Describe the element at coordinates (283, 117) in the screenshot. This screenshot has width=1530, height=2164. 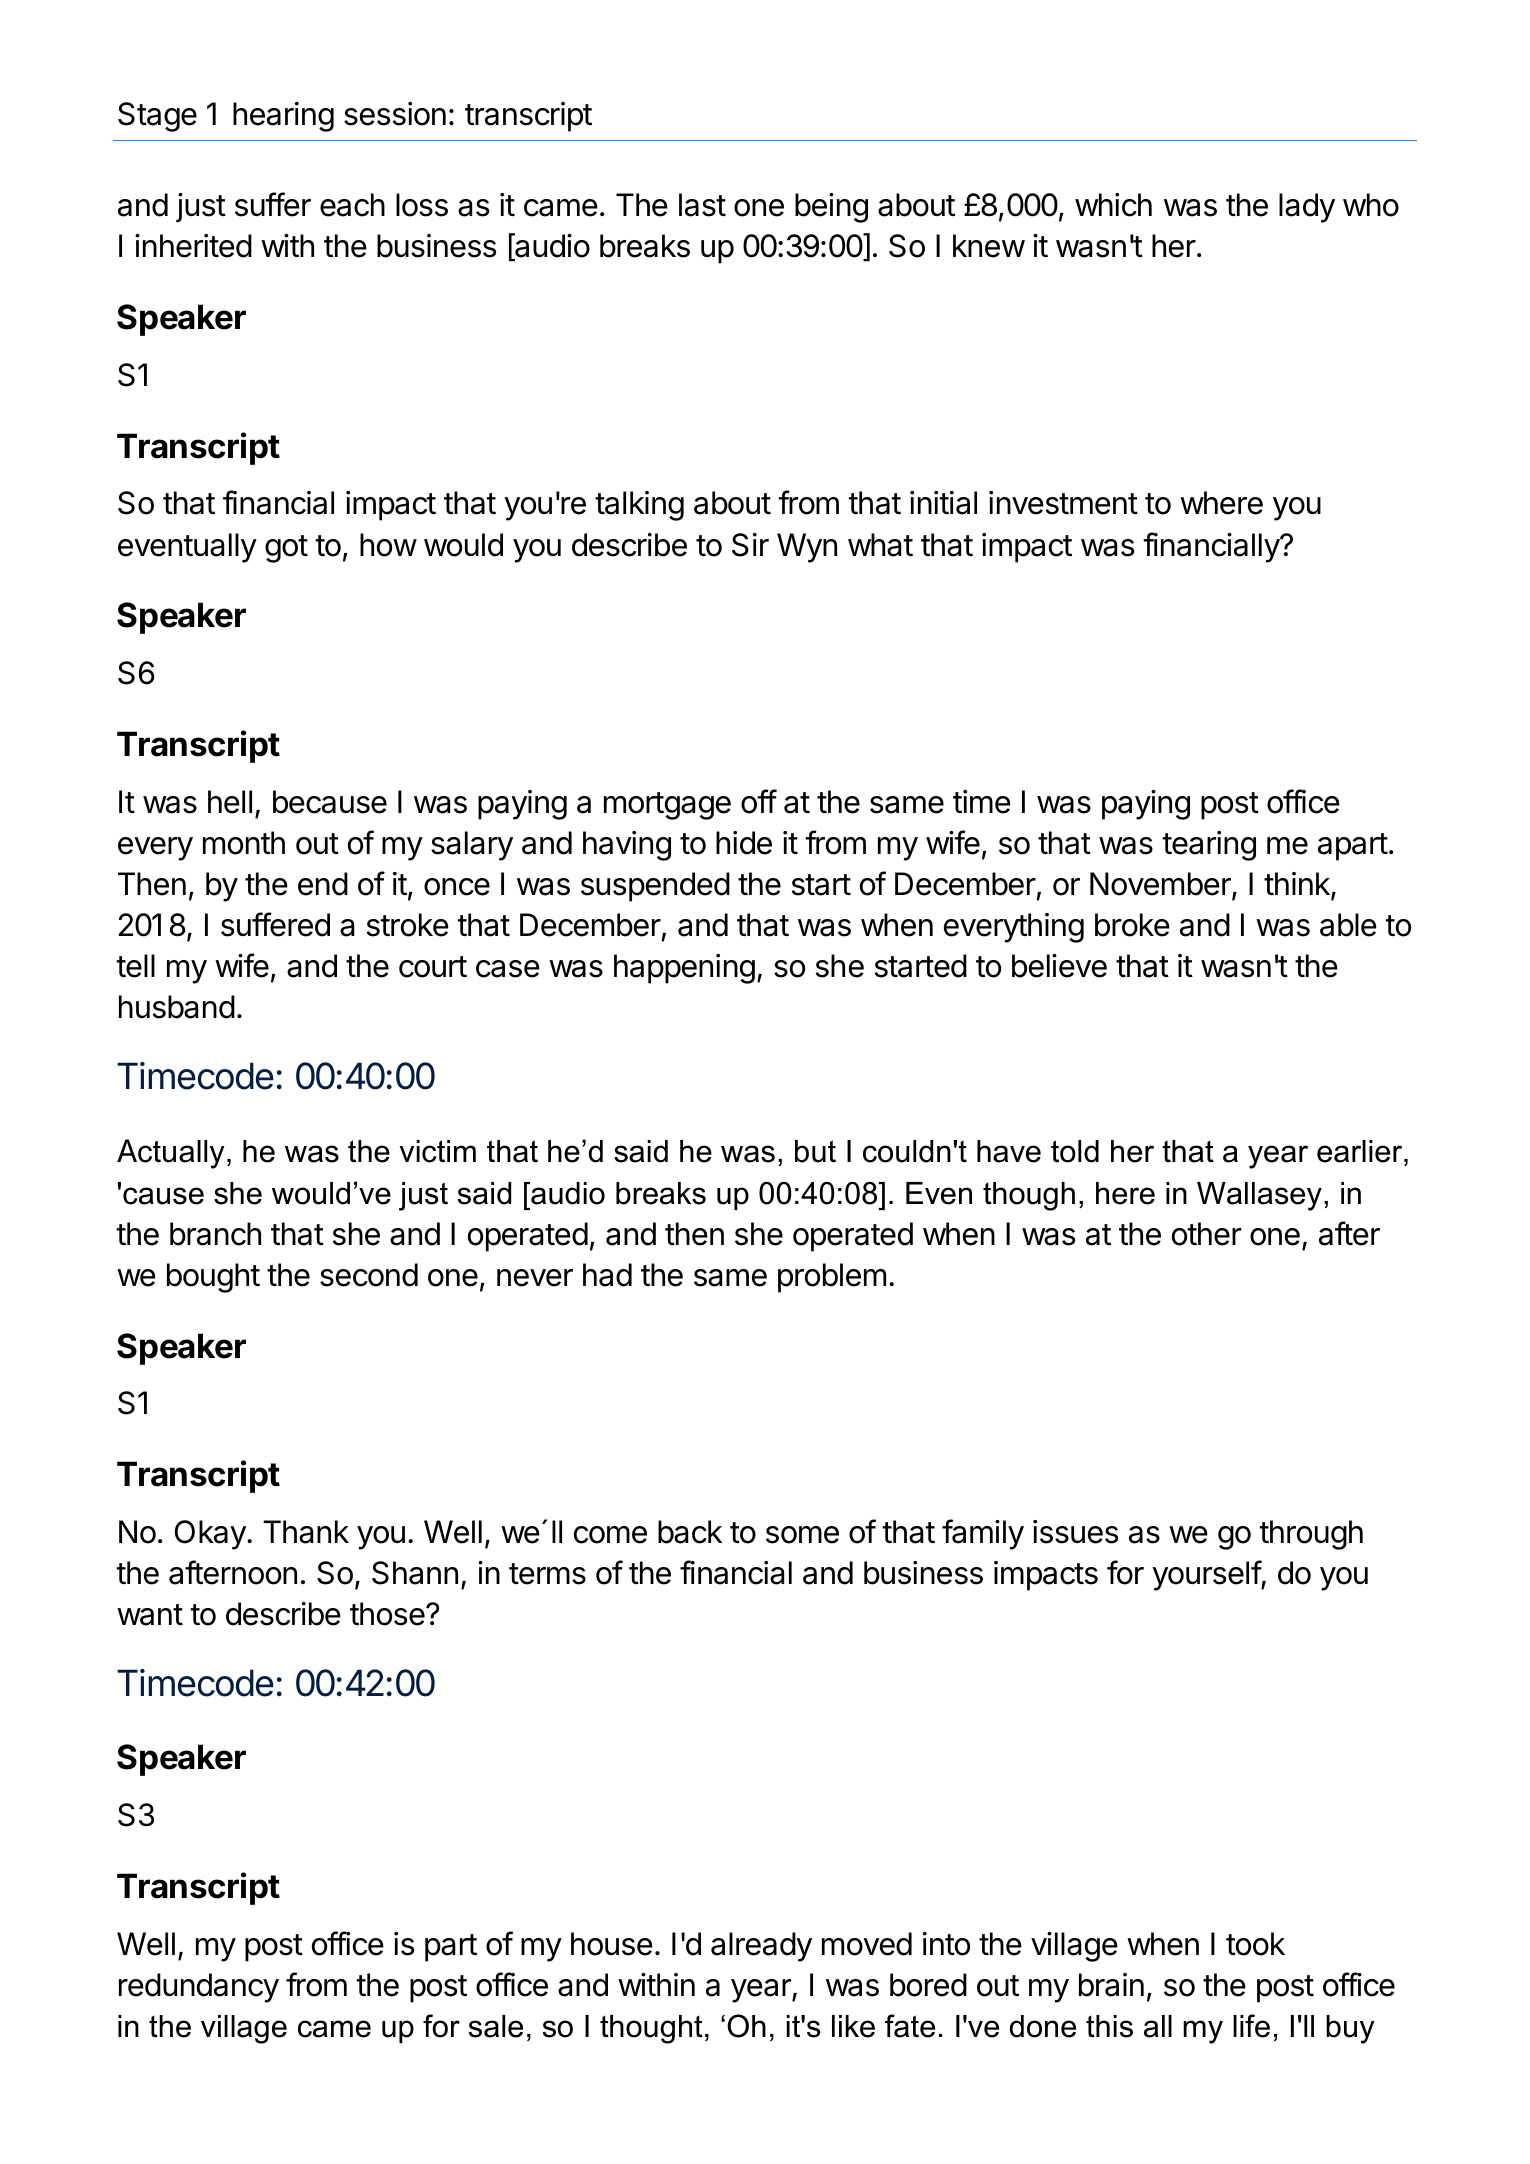
I see `hearing` at that location.
